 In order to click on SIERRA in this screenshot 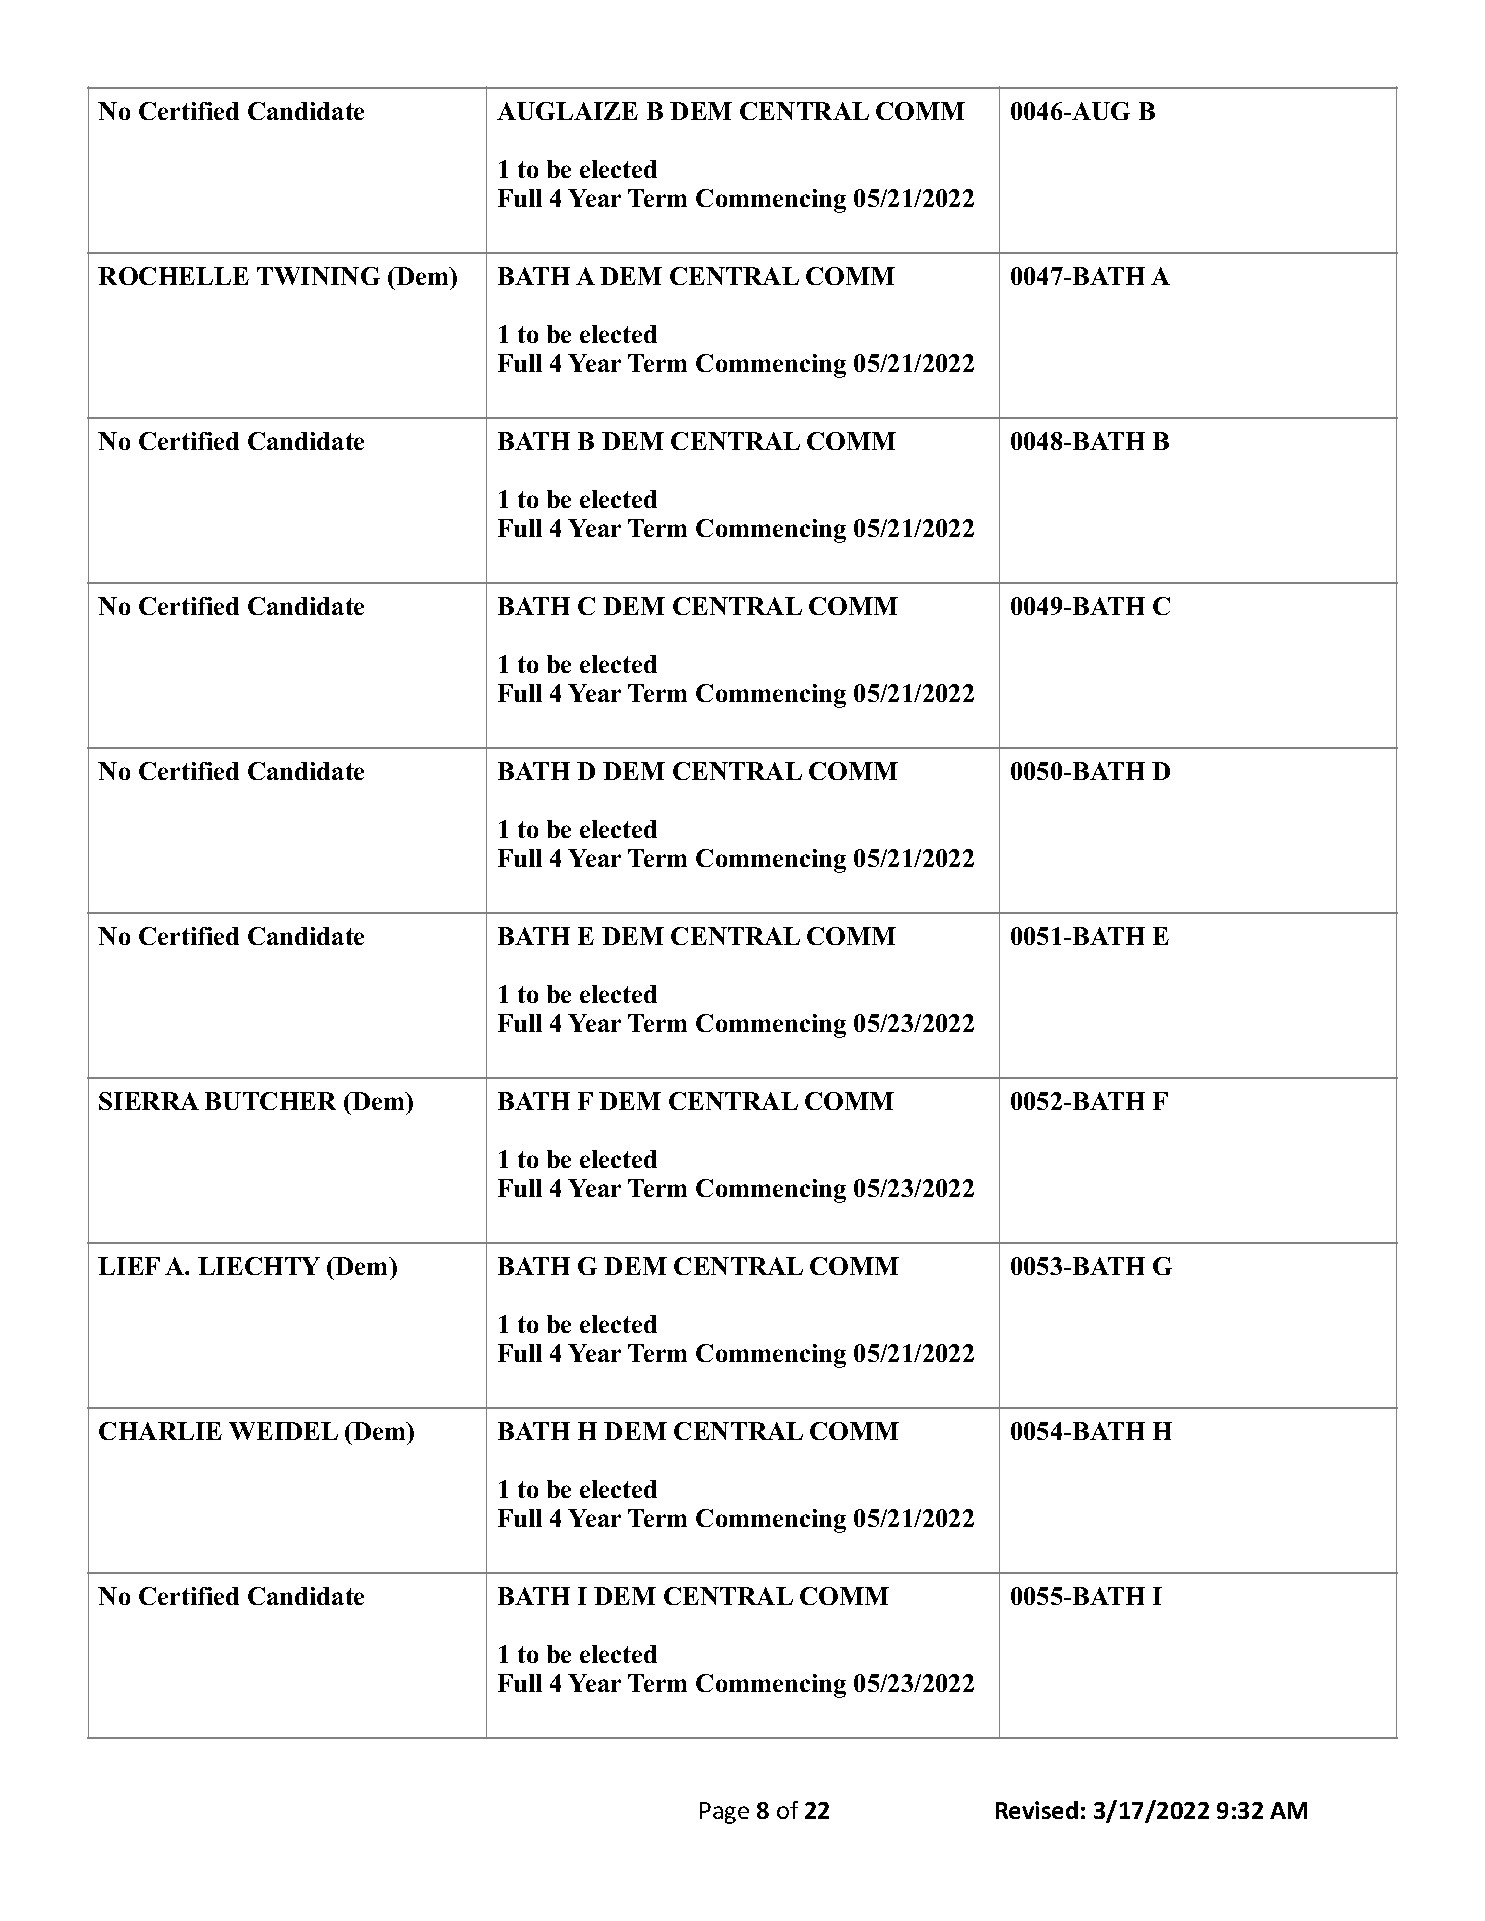, I will do `click(149, 1101)`.
